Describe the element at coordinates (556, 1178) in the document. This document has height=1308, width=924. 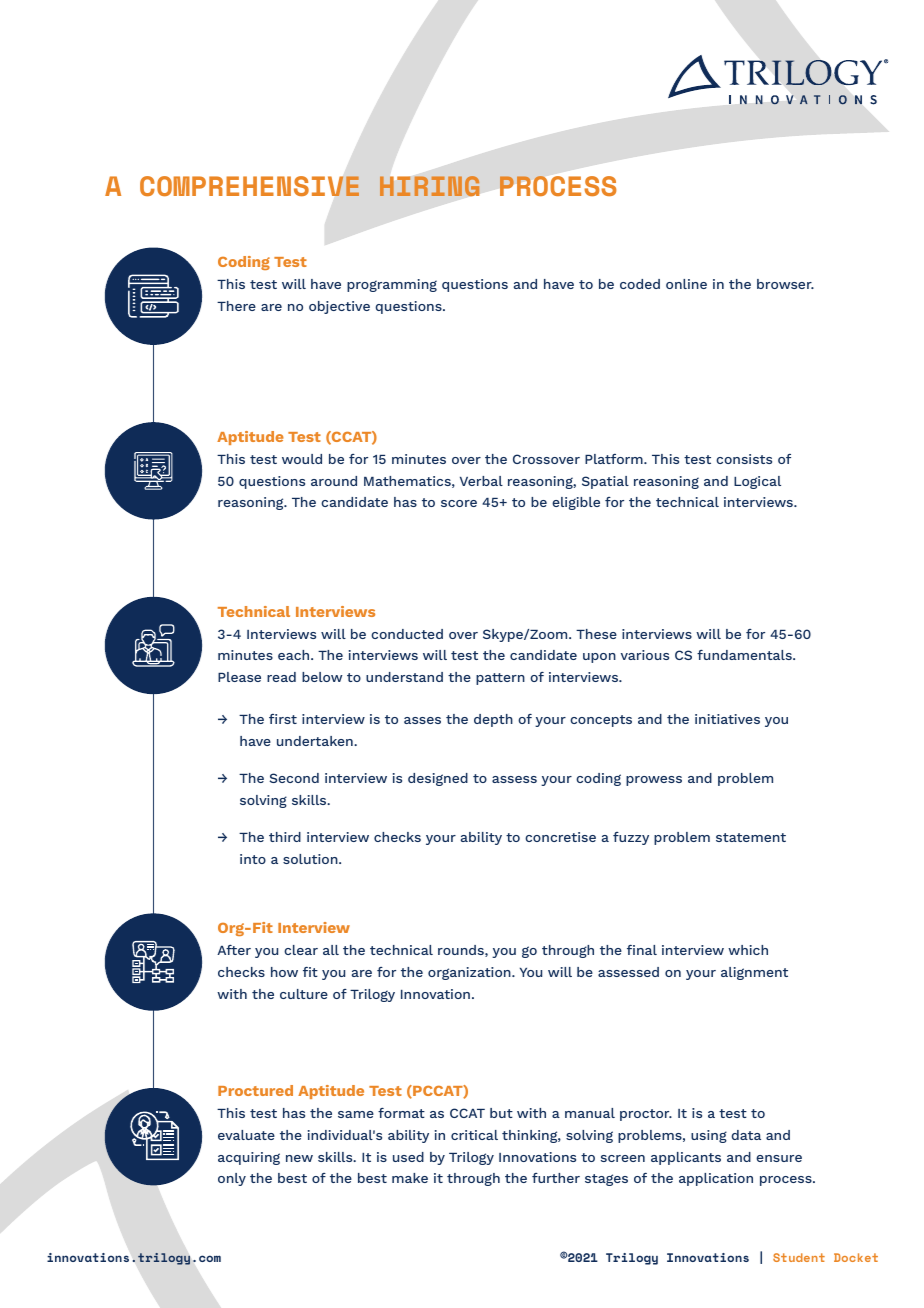
I see `further` at that location.
